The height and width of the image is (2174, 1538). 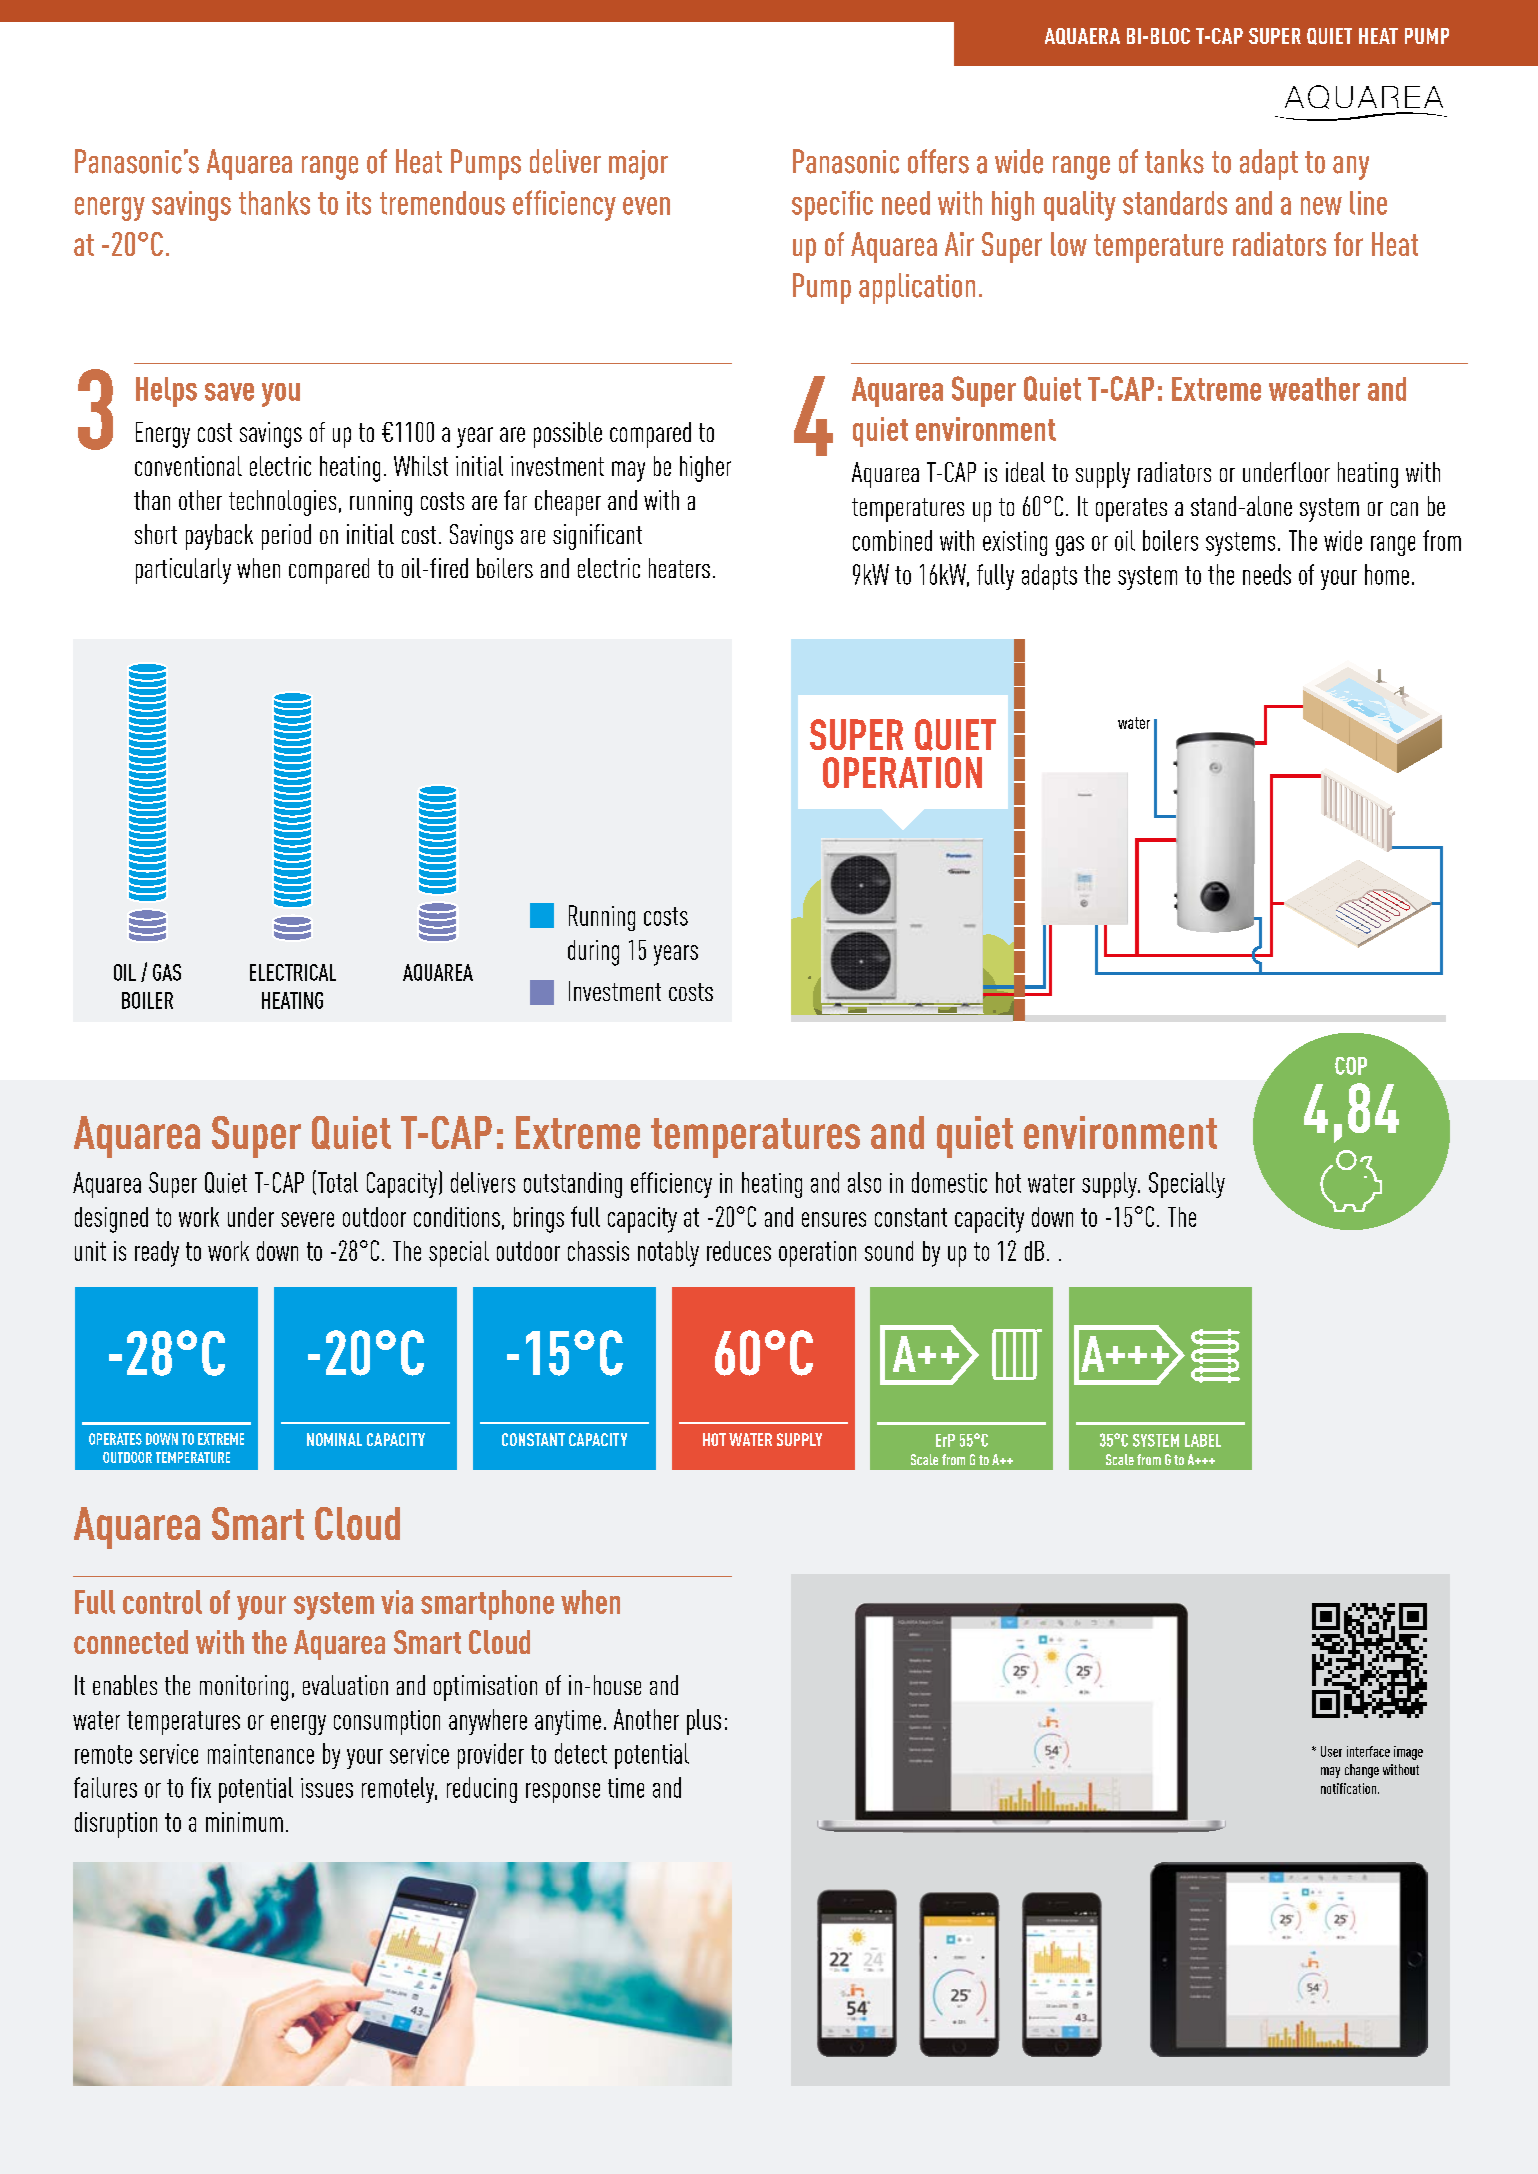 What do you see at coordinates (359, 203) in the image?
I see `its` at bounding box center [359, 203].
